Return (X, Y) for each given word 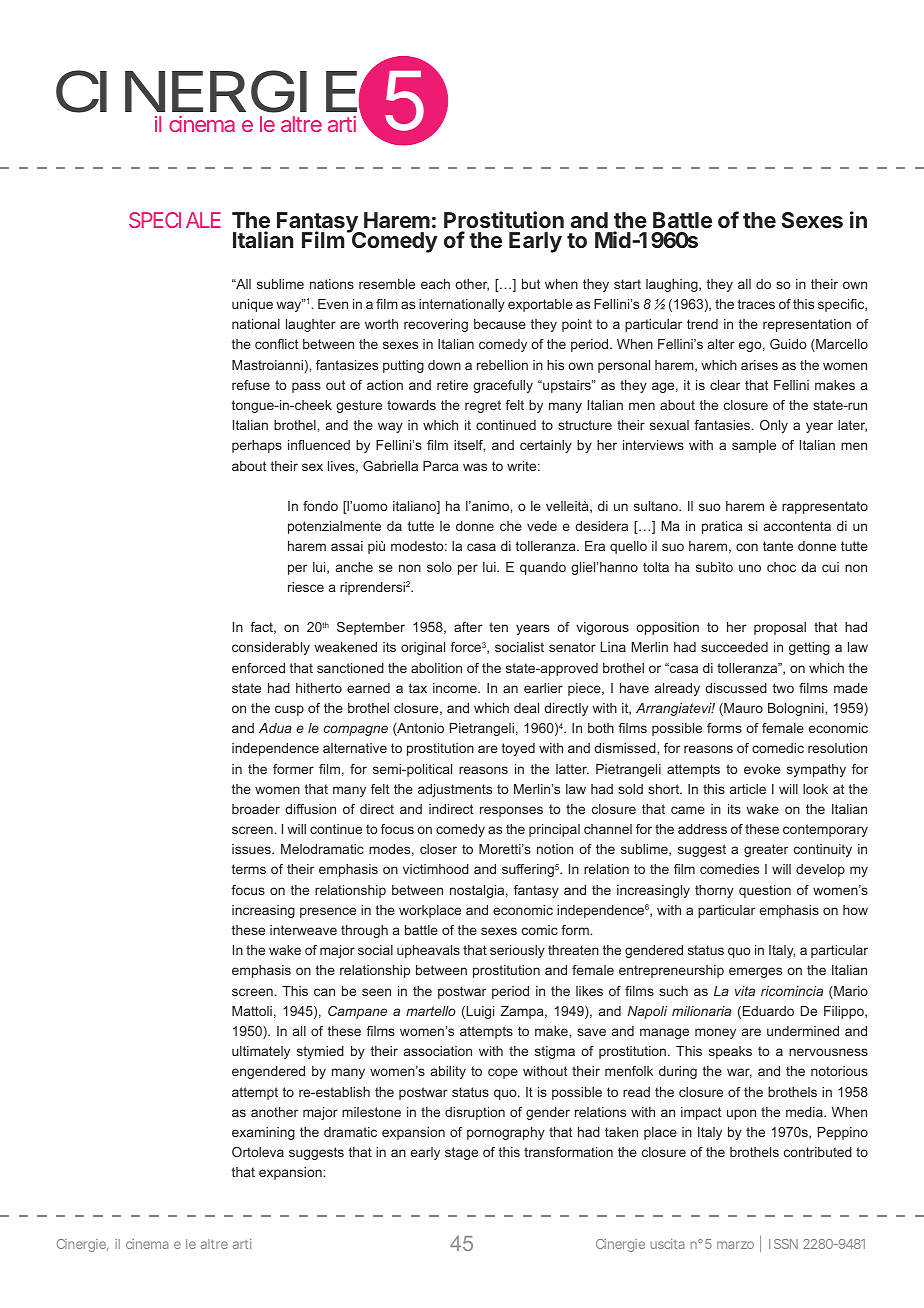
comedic (778, 748)
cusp (289, 710)
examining (263, 1133)
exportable (540, 305)
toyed (518, 749)
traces (756, 304)
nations (332, 284)
